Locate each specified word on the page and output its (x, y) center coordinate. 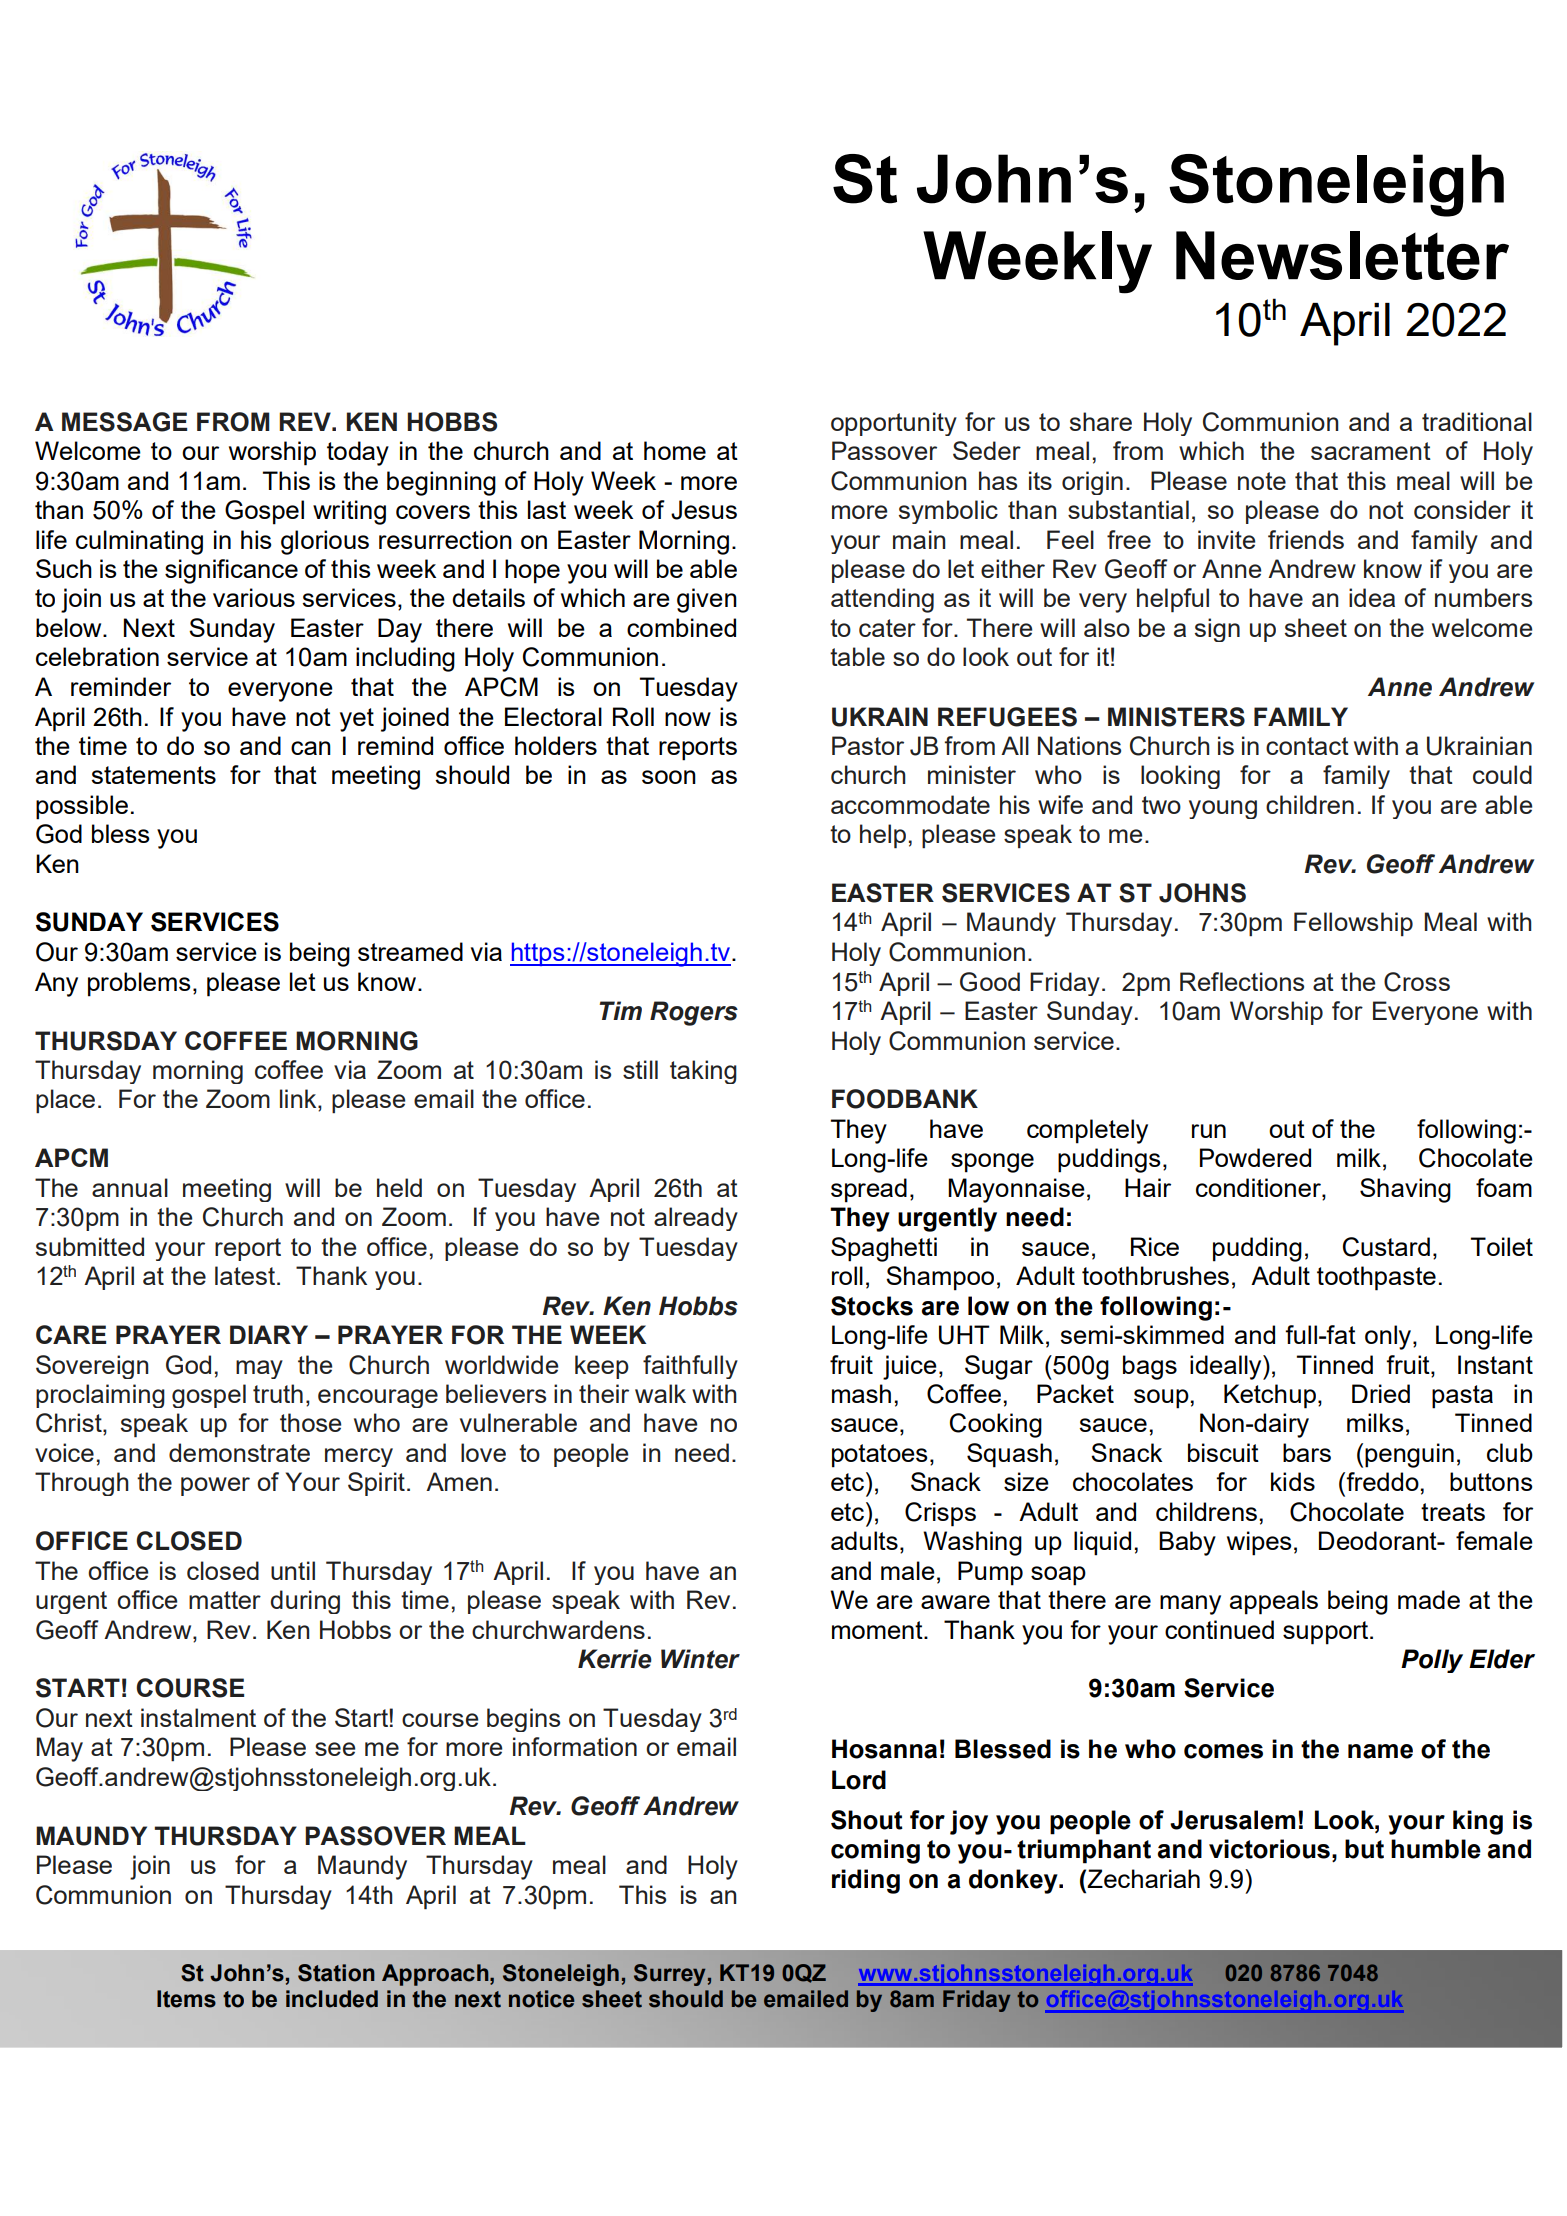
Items (186, 1999)
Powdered (1255, 1157)
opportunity (894, 424)
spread (869, 1190)
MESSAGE (124, 422)
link (299, 1100)
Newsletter (1342, 255)
